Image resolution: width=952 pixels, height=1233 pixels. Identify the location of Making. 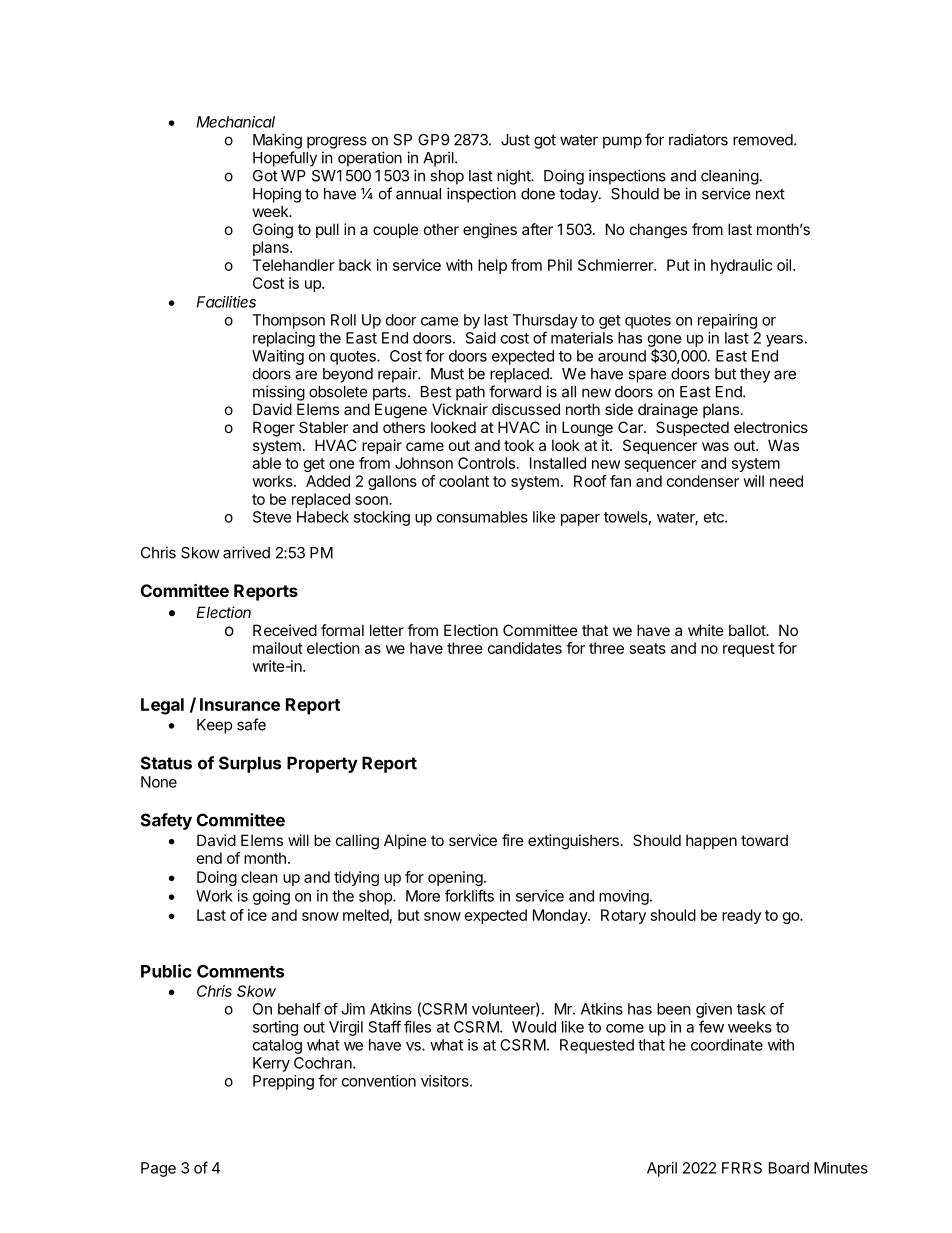
(277, 141).
